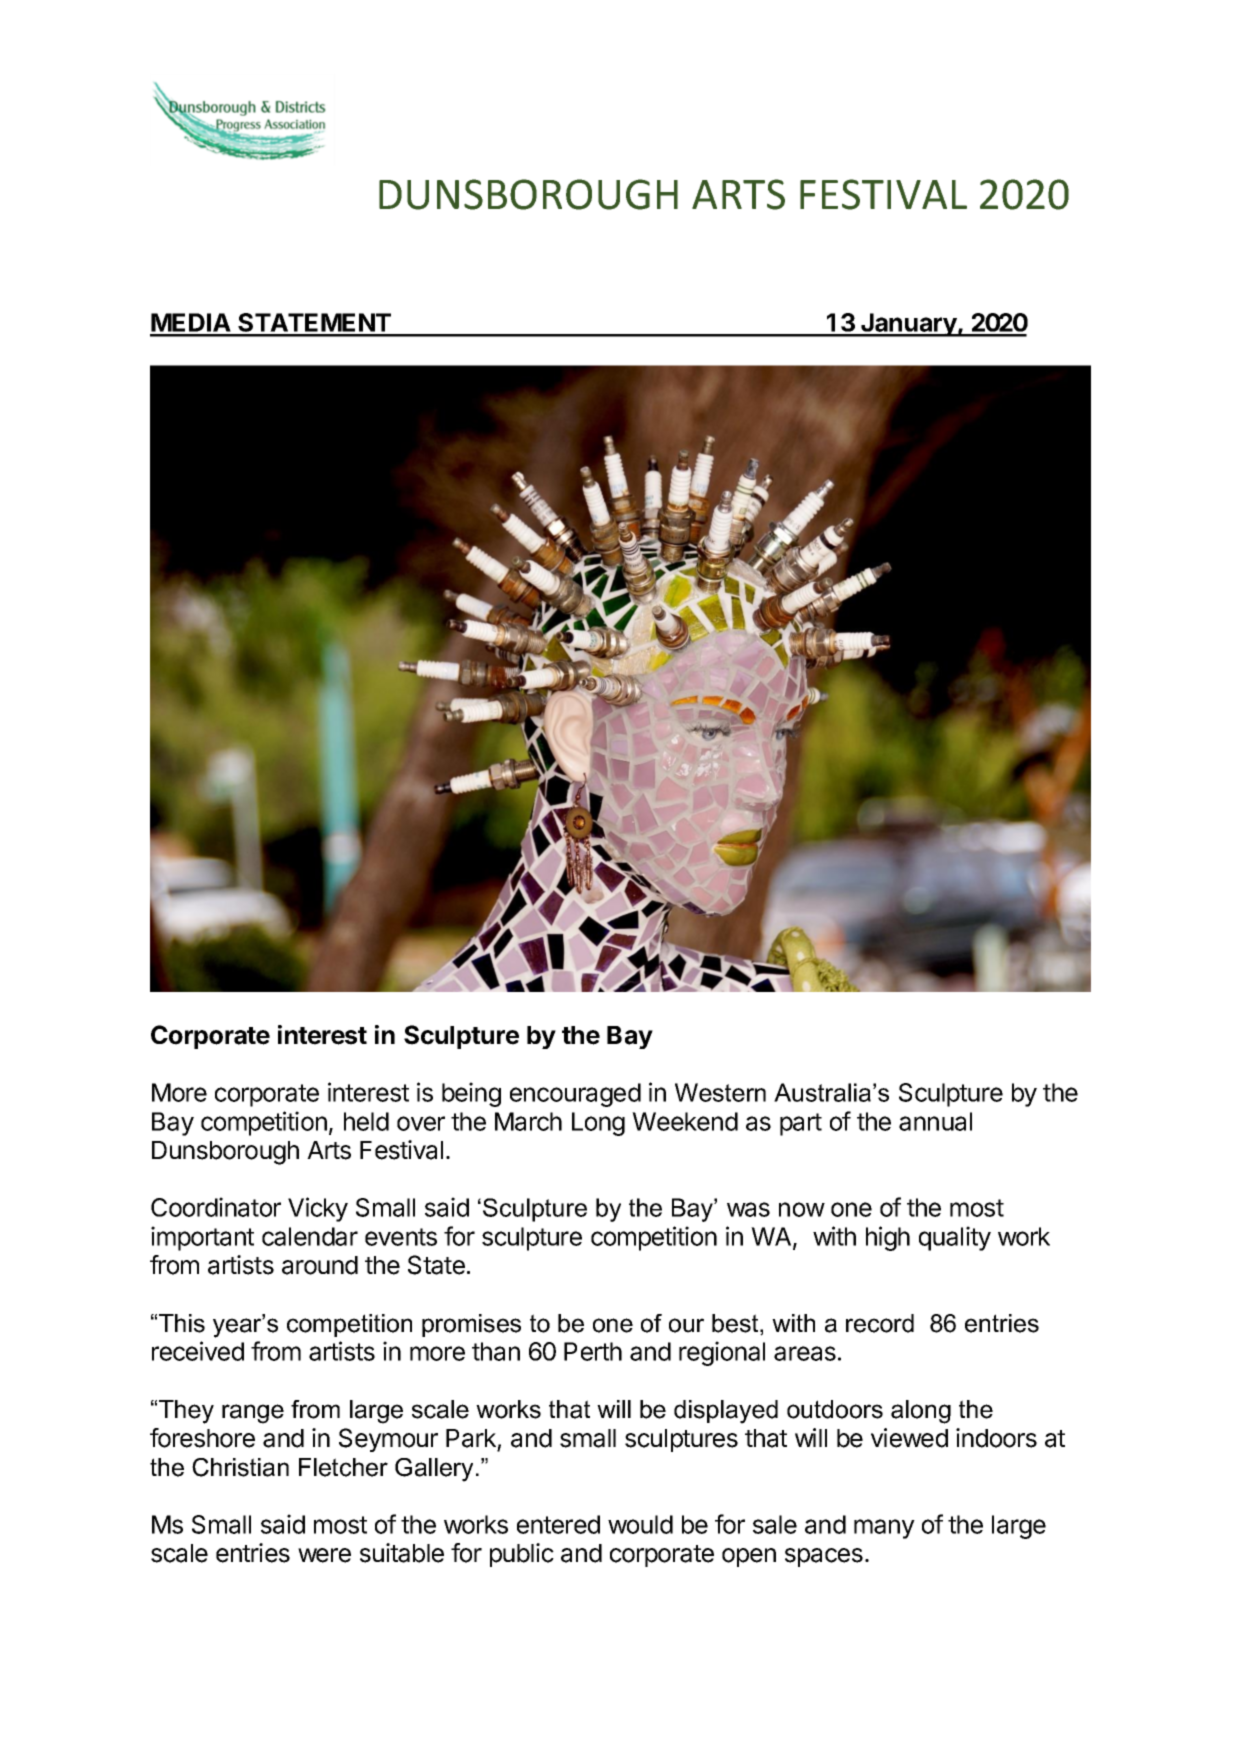  Describe the element at coordinates (182, 1323) in the page. I see `This` at that location.
